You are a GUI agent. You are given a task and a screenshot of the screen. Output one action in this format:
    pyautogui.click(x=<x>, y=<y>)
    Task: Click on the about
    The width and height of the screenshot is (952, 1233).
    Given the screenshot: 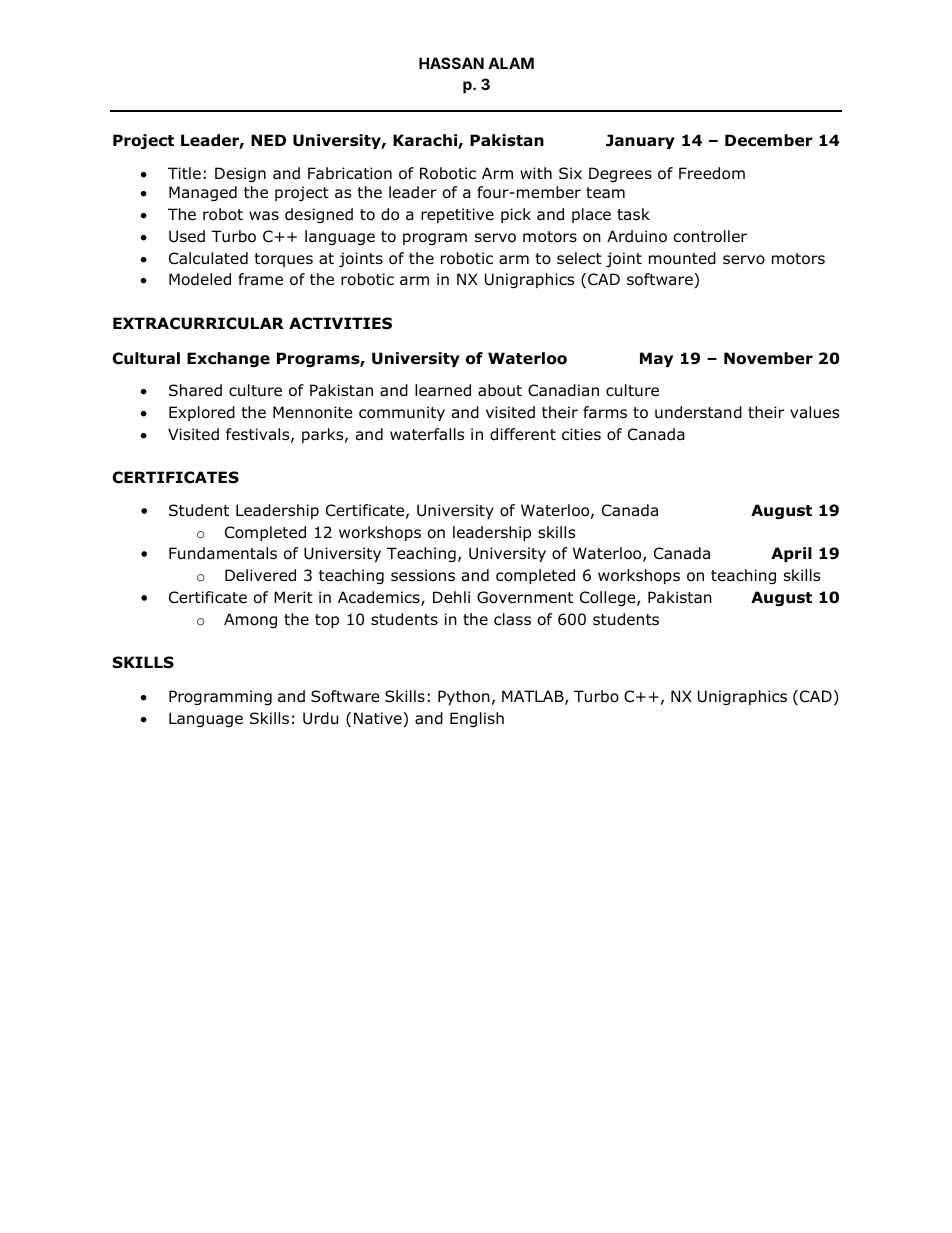 What is the action you would take?
    pyautogui.click(x=500, y=390)
